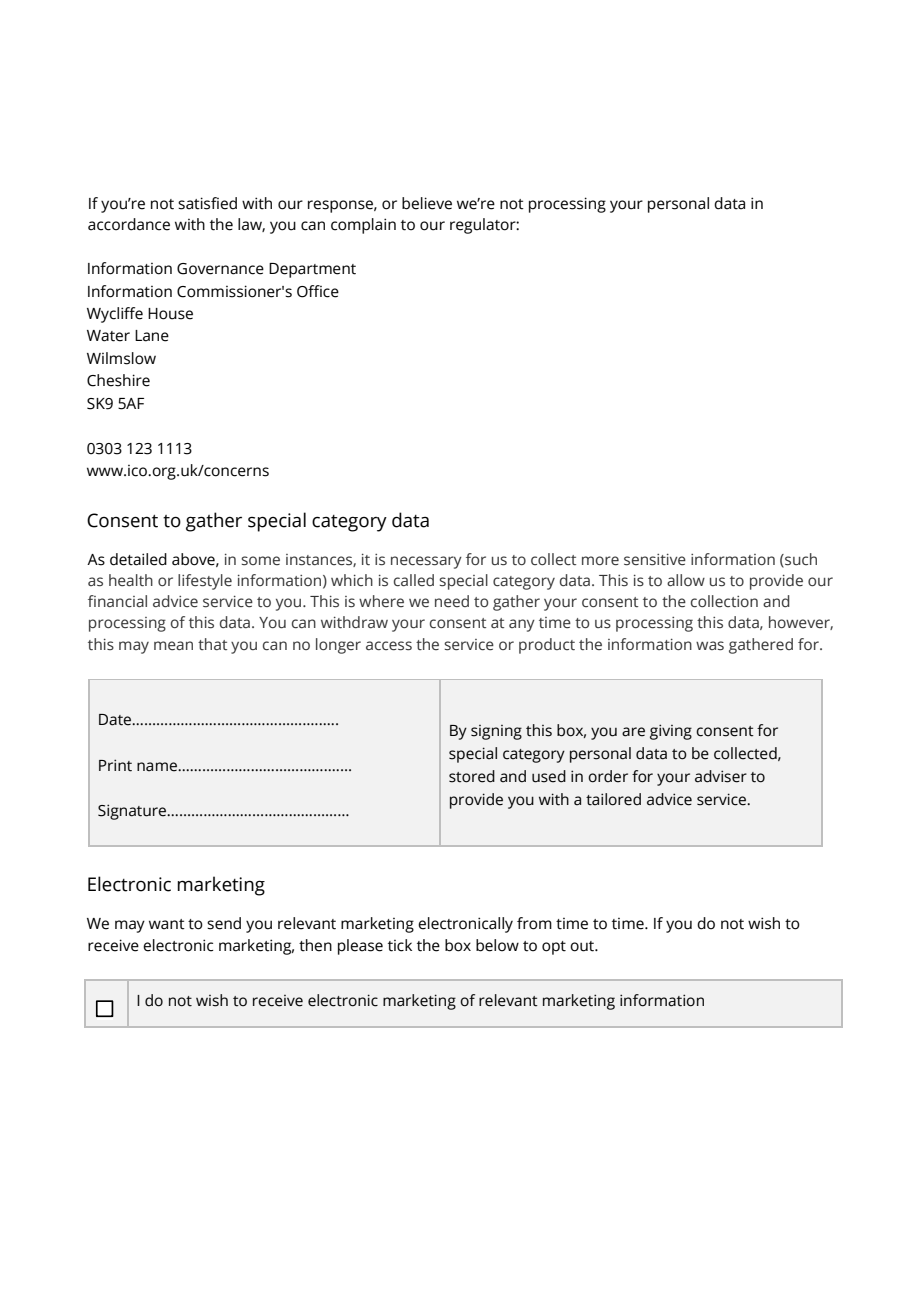 The height and width of the screenshot is (1309, 924). What do you see at coordinates (721, 776) in the screenshot?
I see `adviser` at bounding box center [721, 776].
